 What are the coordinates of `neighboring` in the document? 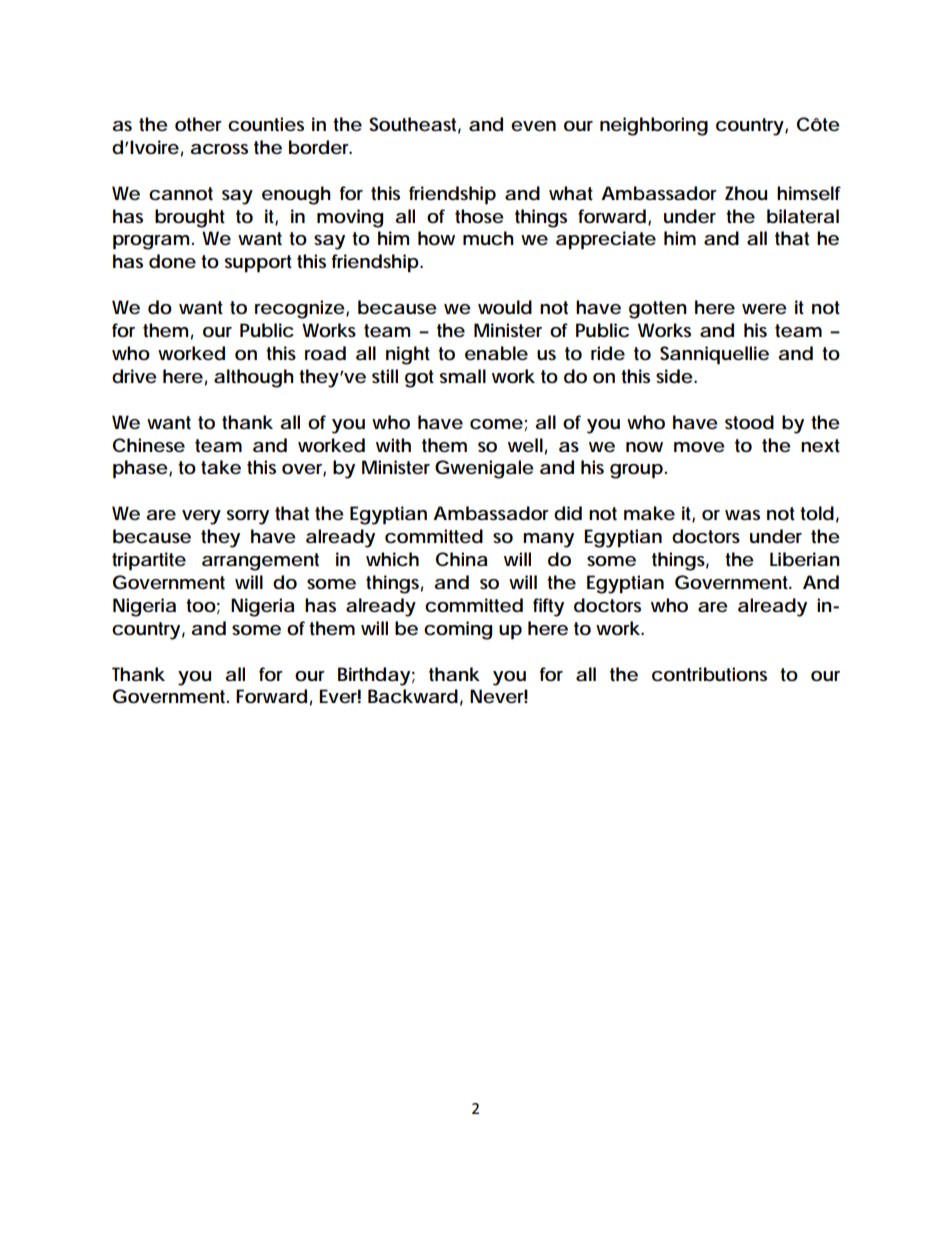 It's located at (654, 126).
